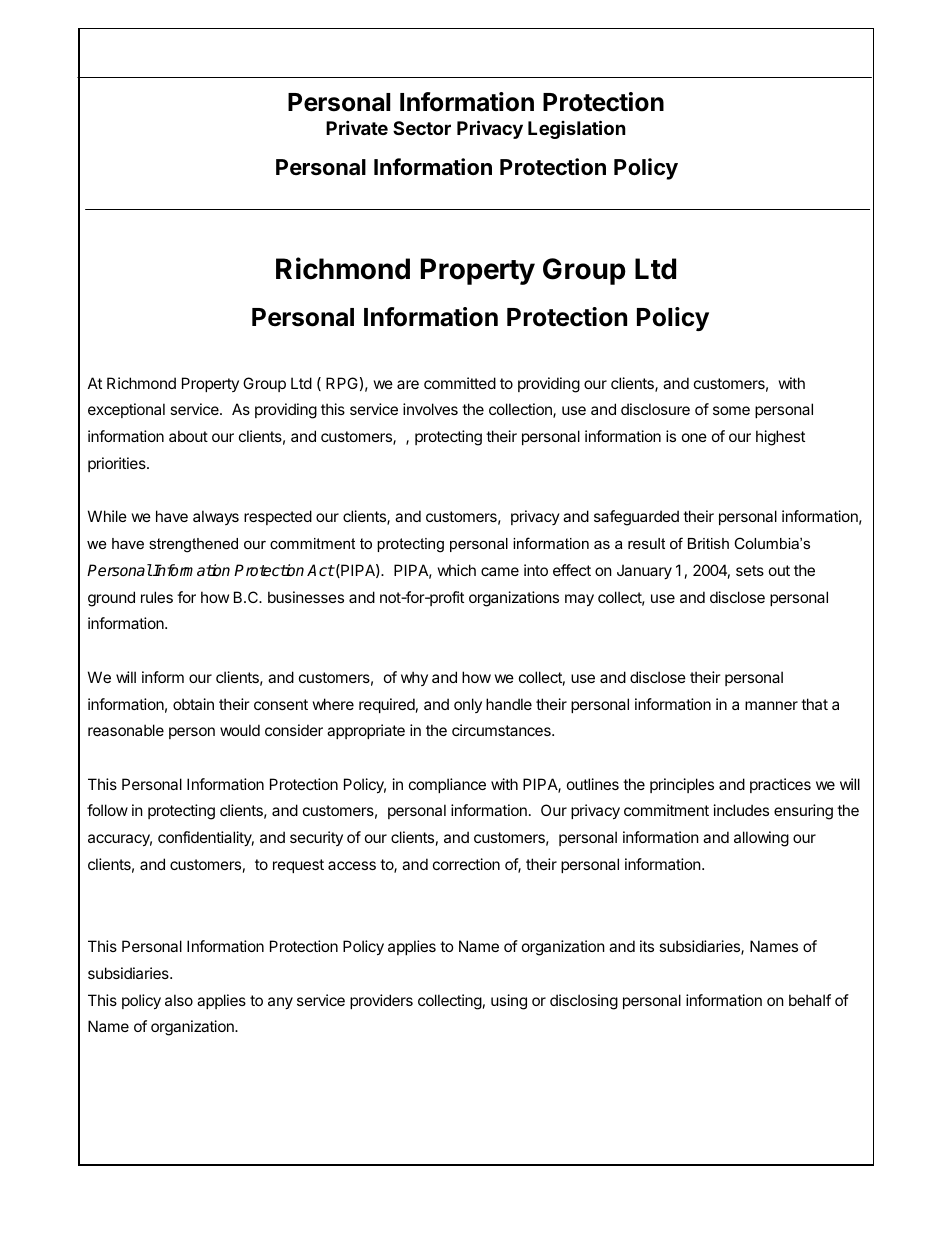 This image has width=952, height=1233. I want to click on using, so click(509, 1002).
